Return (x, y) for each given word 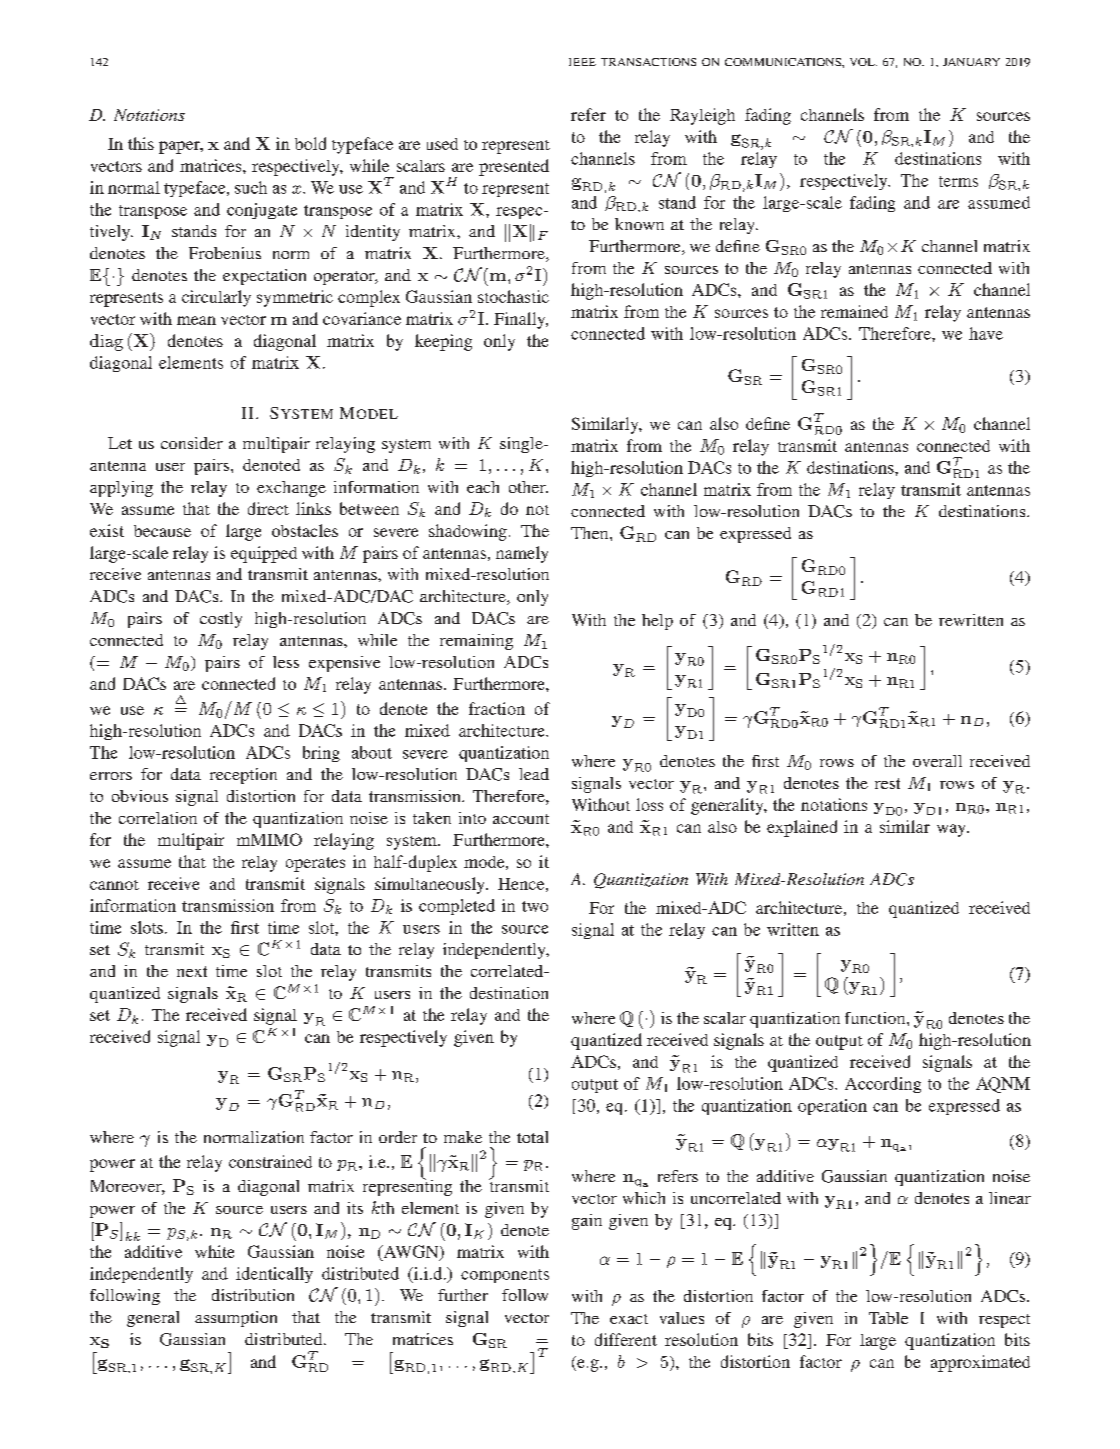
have (986, 333)
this (141, 143)
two (535, 906)
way (952, 830)
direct (268, 508)
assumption (236, 1319)
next (192, 971)
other (528, 487)
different (626, 1339)
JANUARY (971, 62)
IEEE (582, 62)
